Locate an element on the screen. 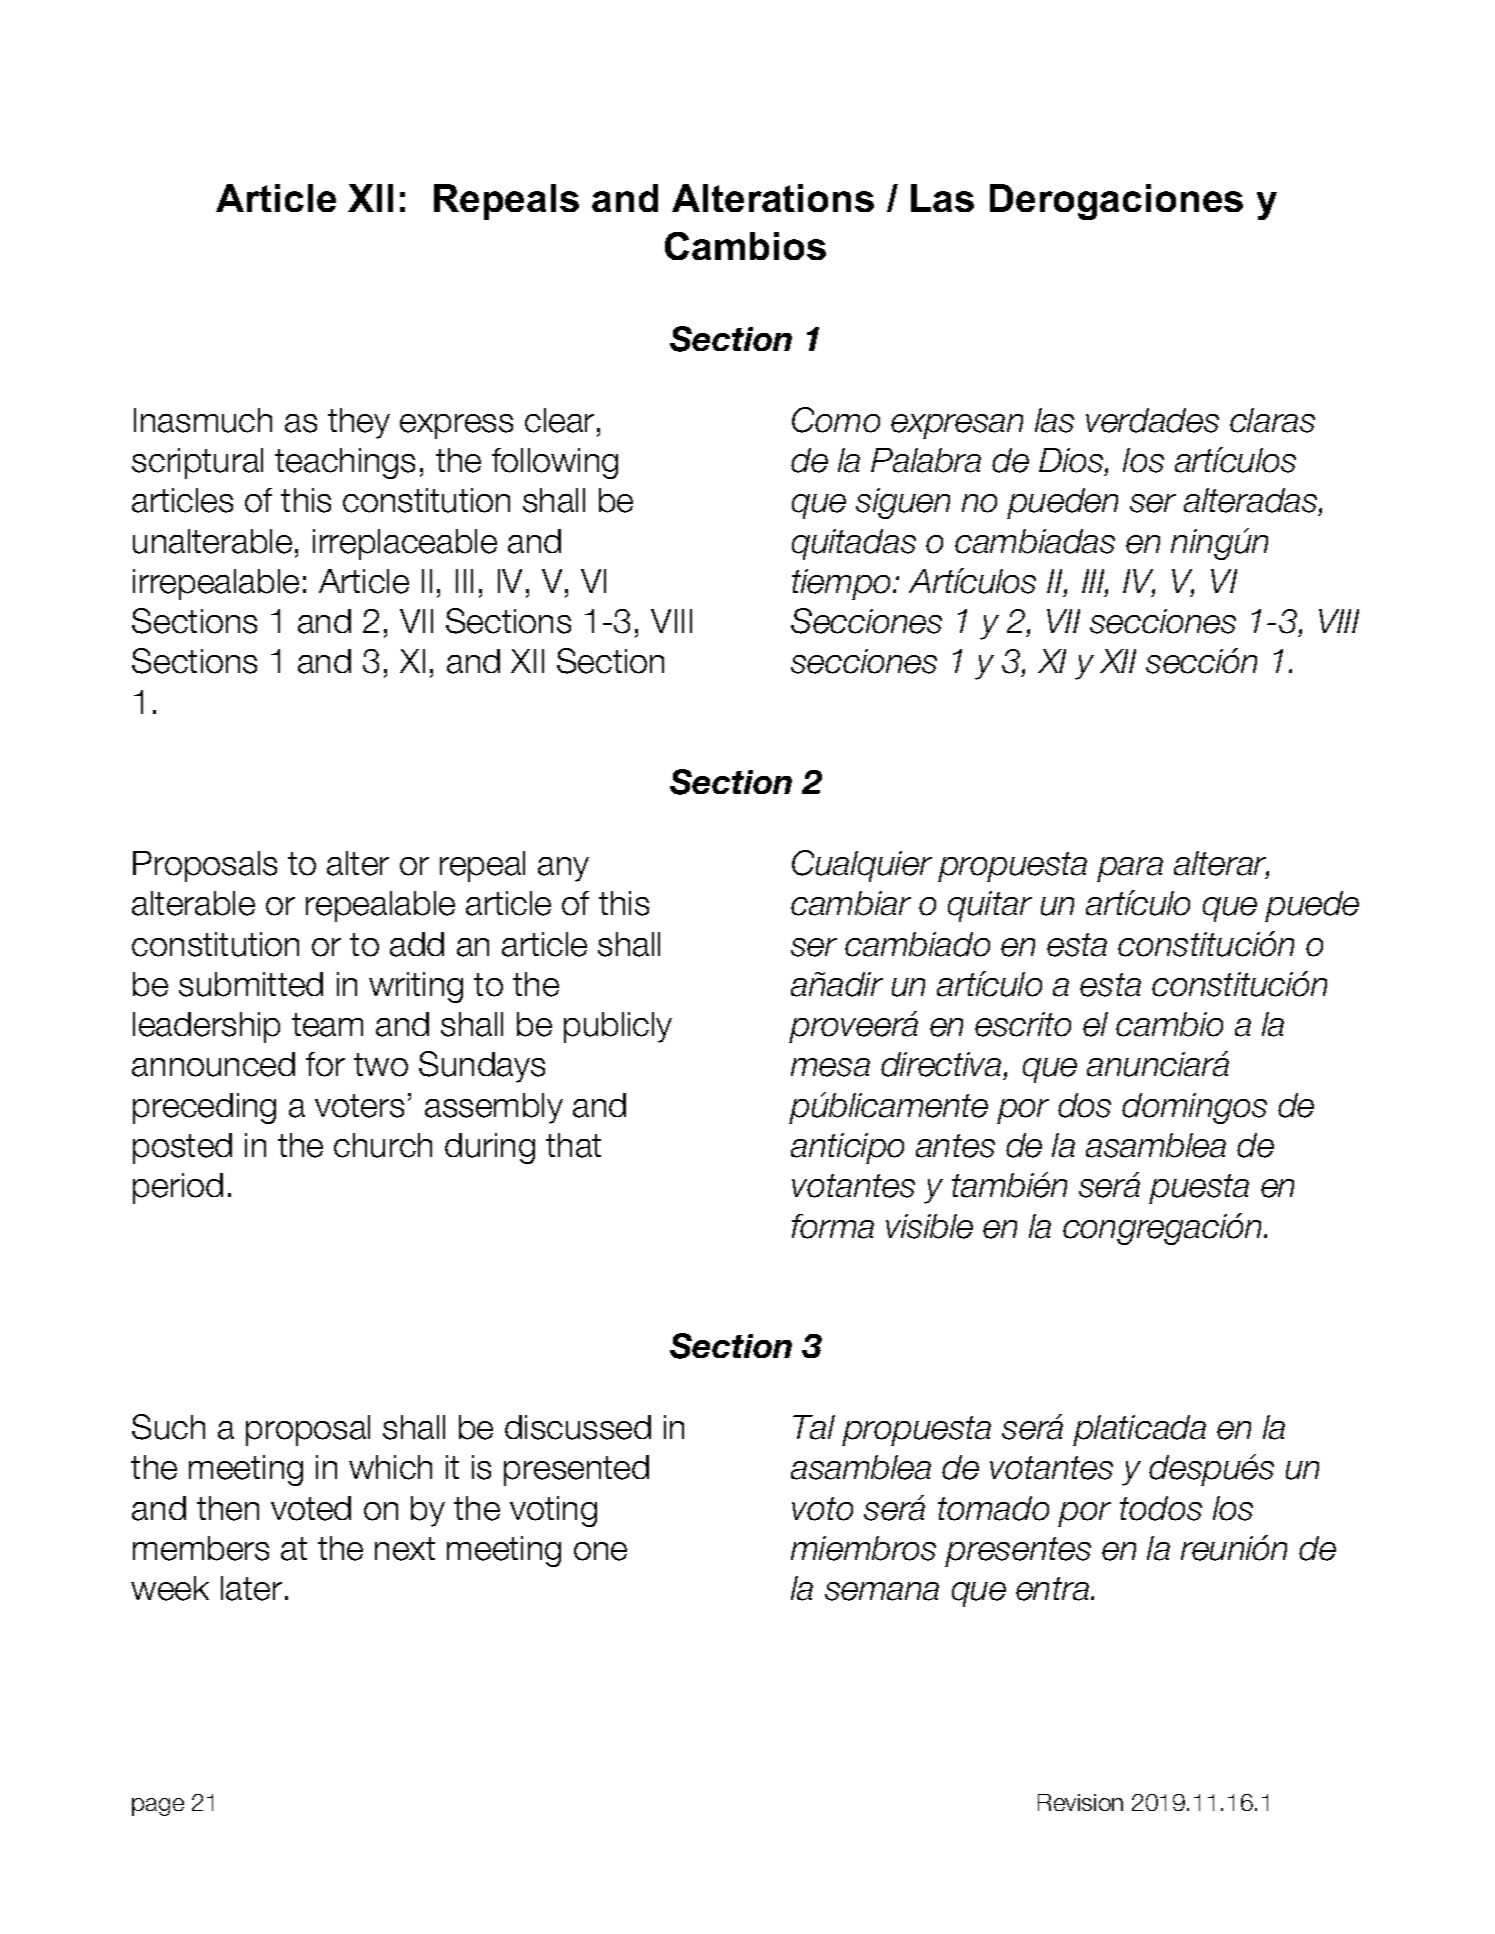  preceding is located at coordinates (204, 1108).
